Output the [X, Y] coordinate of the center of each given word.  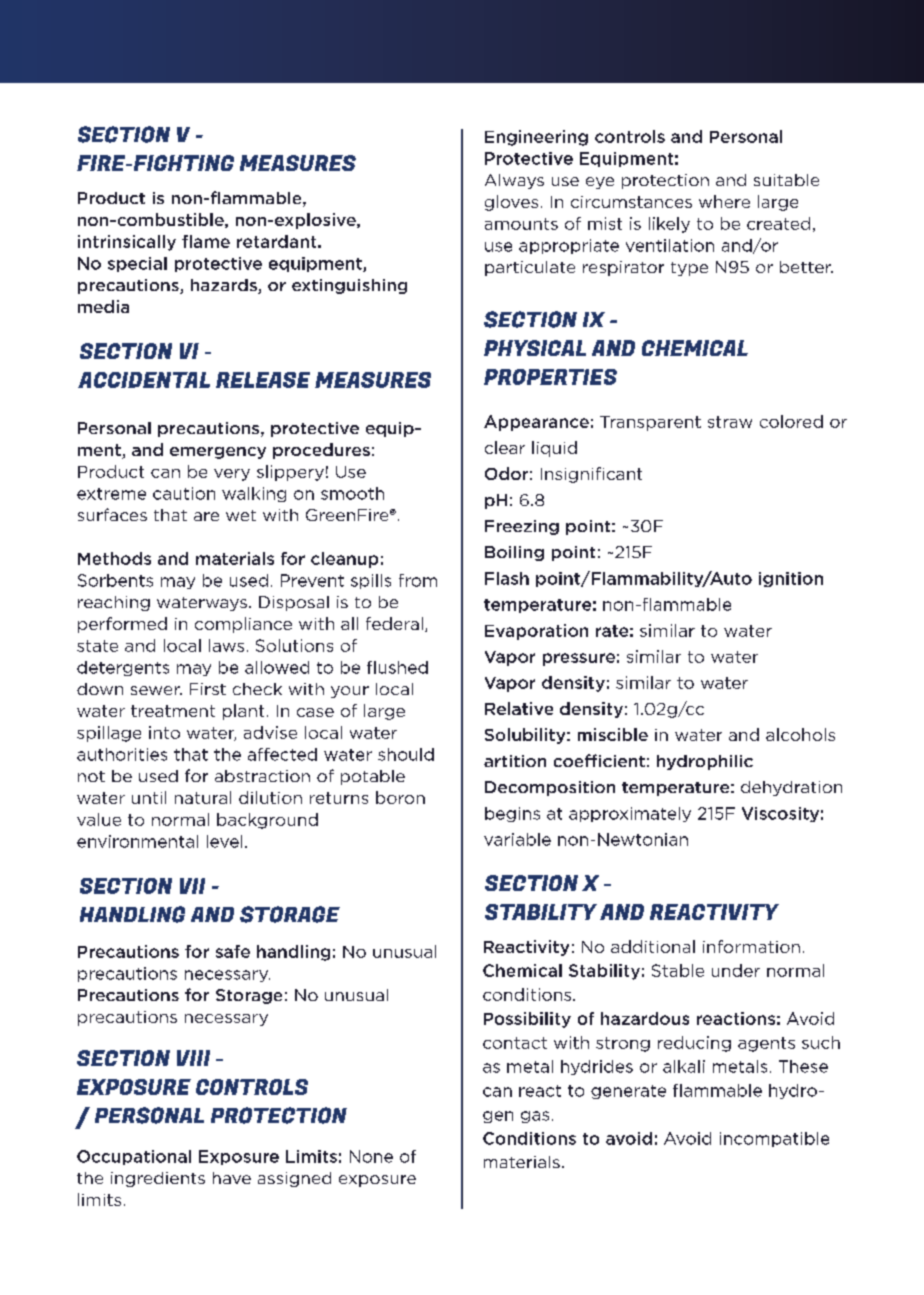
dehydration [791, 788]
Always [514, 181]
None [371, 1156]
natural [203, 797]
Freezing [522, 527]
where [724, 201]
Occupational [134, 1157]
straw [730, 422]
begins [512, 814]
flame [206, 241]
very [232, 475]
